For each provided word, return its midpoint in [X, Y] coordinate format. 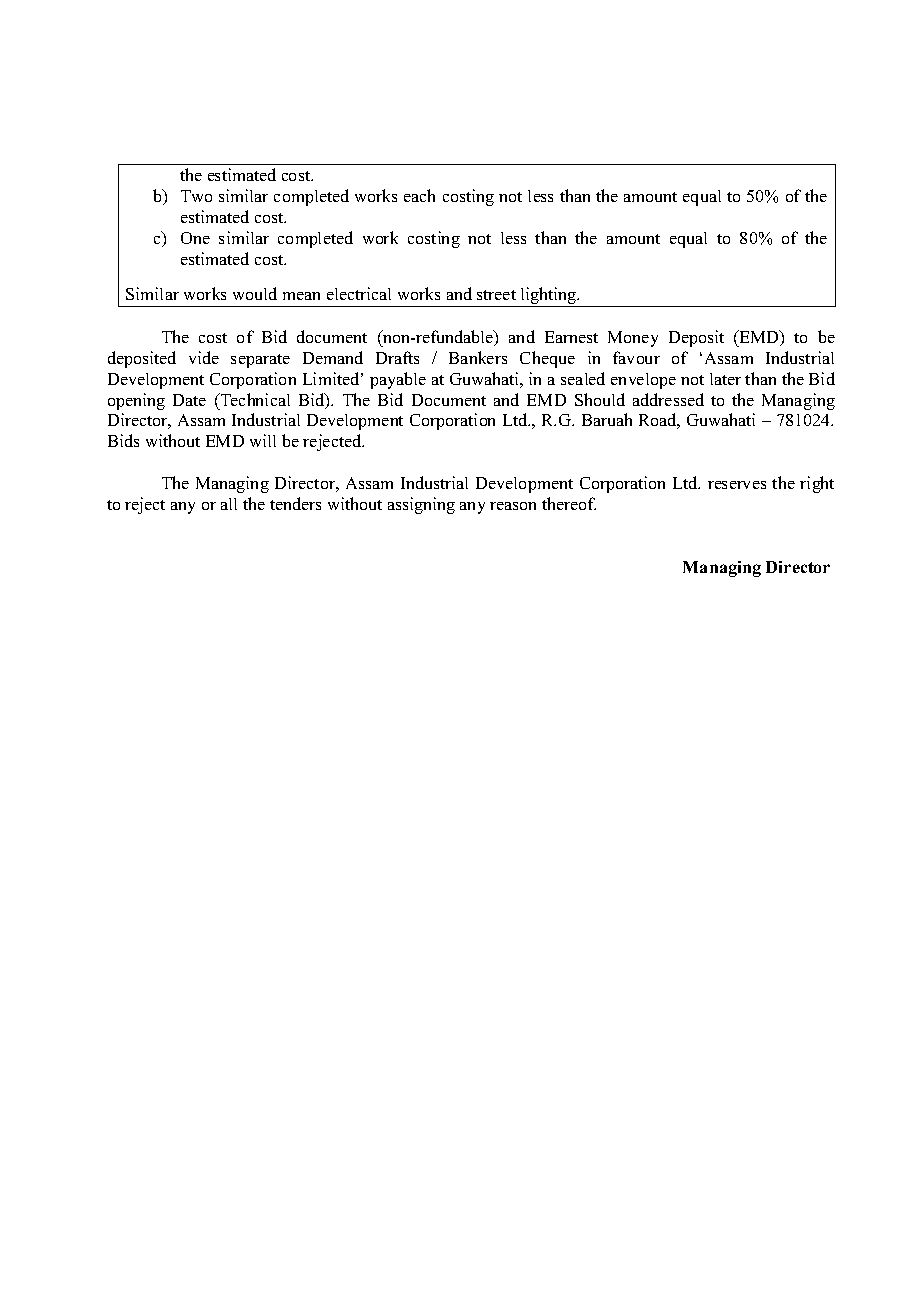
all [229, 504]
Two [196, 196]
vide [204, 357]
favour [636, 357]
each [419, 195]
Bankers [478, 357]
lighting [549, 297]
